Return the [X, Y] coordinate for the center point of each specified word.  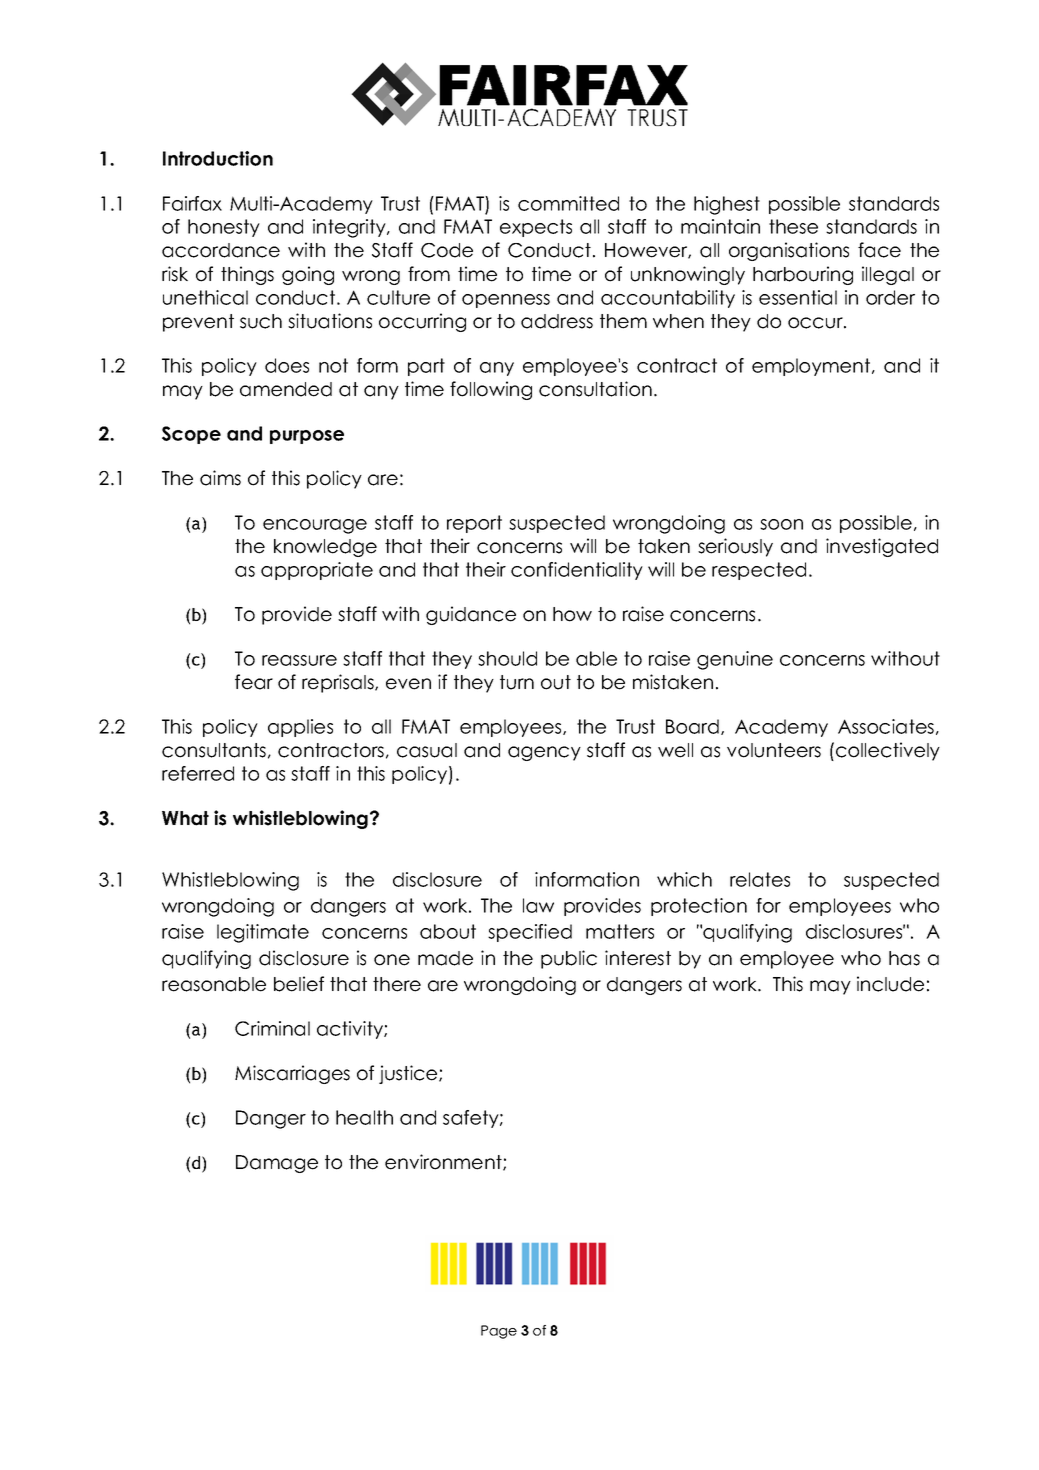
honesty [224, 228]
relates [760, 879]
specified [530, 933]
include [890, 984]
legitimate [263, 933]
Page [499, 1332]
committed [568, 203]
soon [781, 524]
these [793, 226]
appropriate [317, 571]
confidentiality [577, 571]
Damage [277, 1164]
